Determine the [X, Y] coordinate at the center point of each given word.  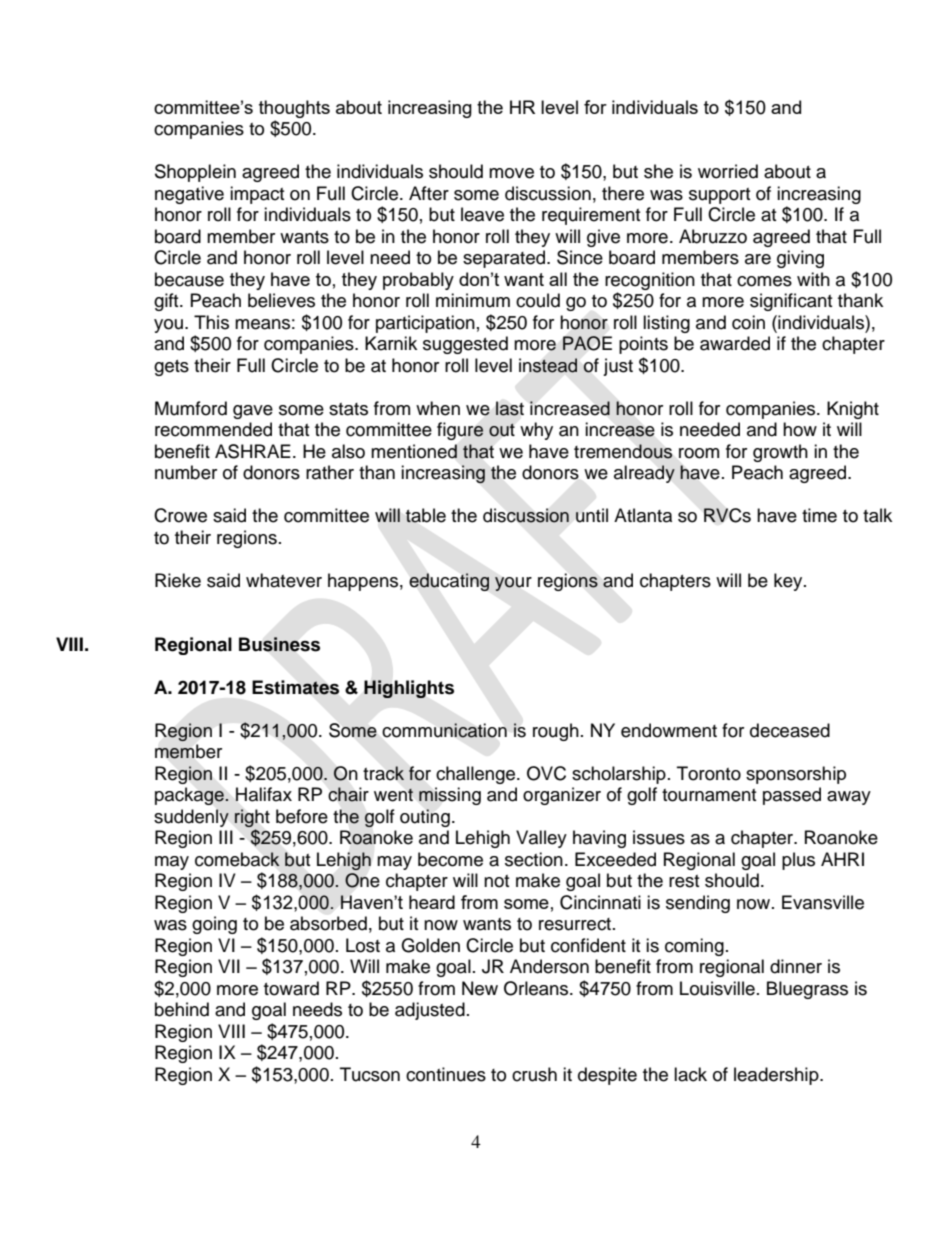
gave [253, 412]
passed [792, 796]
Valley [541, 839]
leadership [777, 1076]
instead [548, 365]
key [789, 582]
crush [534, 1074]
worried [728, 171]
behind [182, 1009]
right [252, 818]
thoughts [294, 109]
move [511, 173]
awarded [735, 343]
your [513, 584]
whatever [284, 580]
